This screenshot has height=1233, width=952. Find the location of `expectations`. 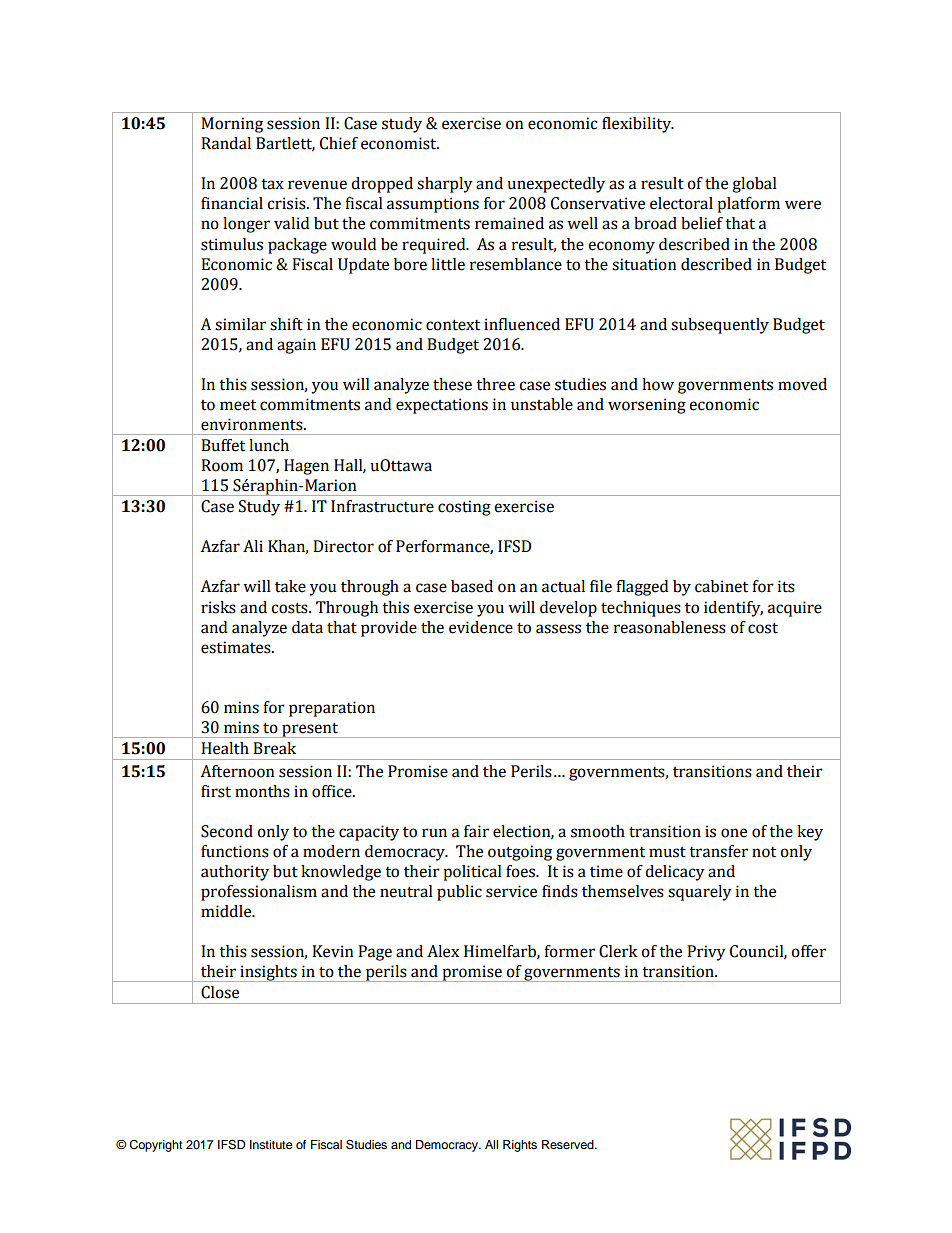

expectations is located at coordinates (442, 406).
